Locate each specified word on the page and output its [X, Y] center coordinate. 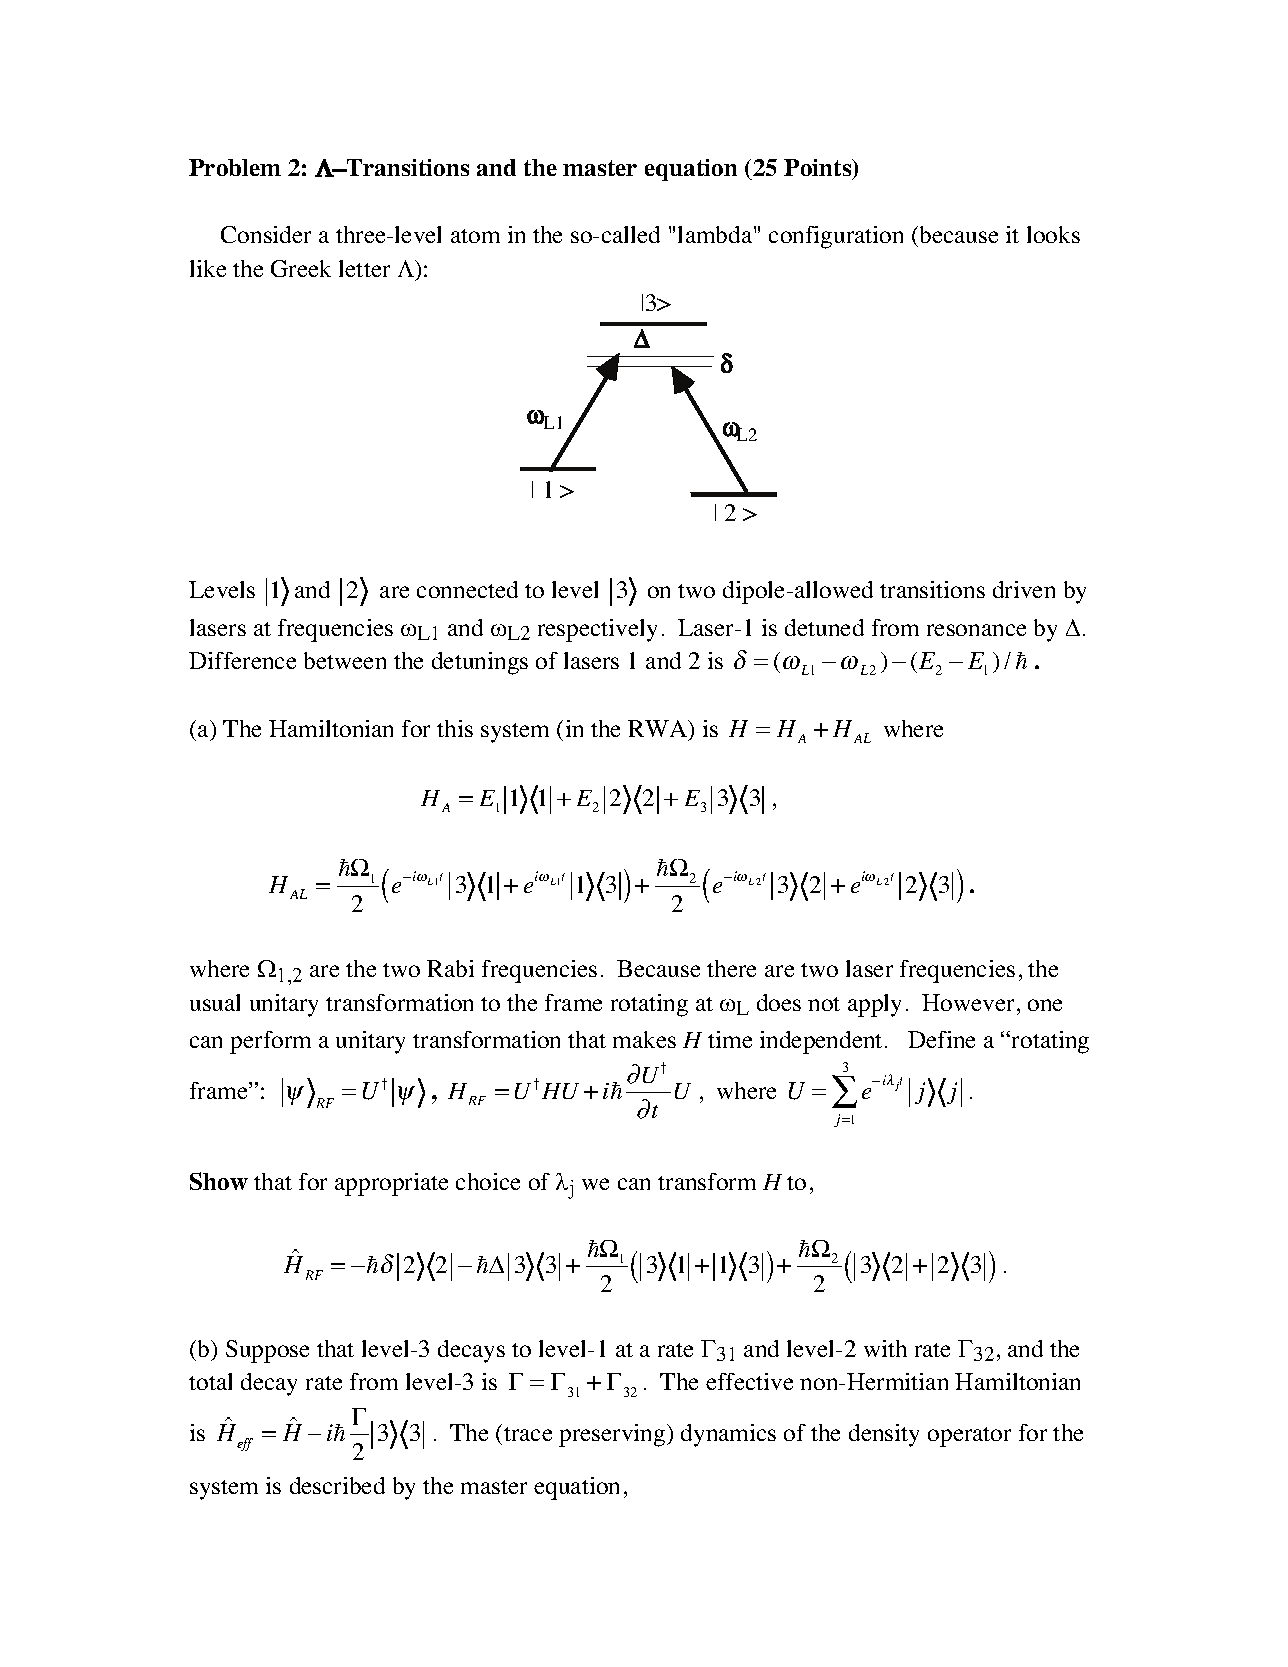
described [337, 1485]
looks [1053, 234]
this [455, 728]
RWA [658, 728]
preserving [613, 1435]
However [968, 1002]
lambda [716, 234]
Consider [266, 234]
